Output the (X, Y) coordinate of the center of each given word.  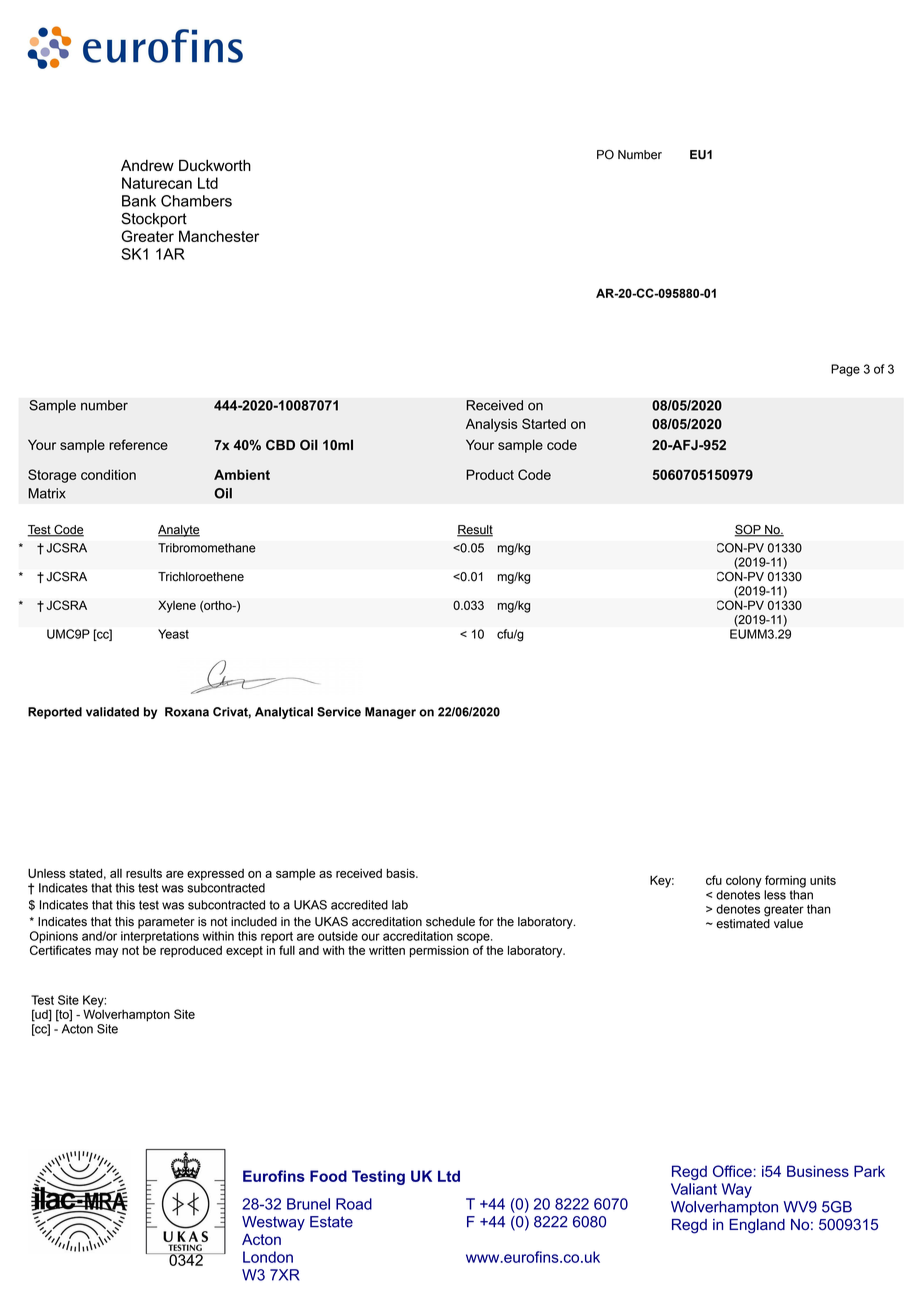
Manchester (219, 236)
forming (785, 881)
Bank (139, 201)
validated (112, 712)
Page (845, 370)
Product (490, 474)
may (106, 953)
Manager (390, 713)
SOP (748, 531)
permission (439, 952)
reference (138, 444)
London (268, 1257)
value (788, 924)
